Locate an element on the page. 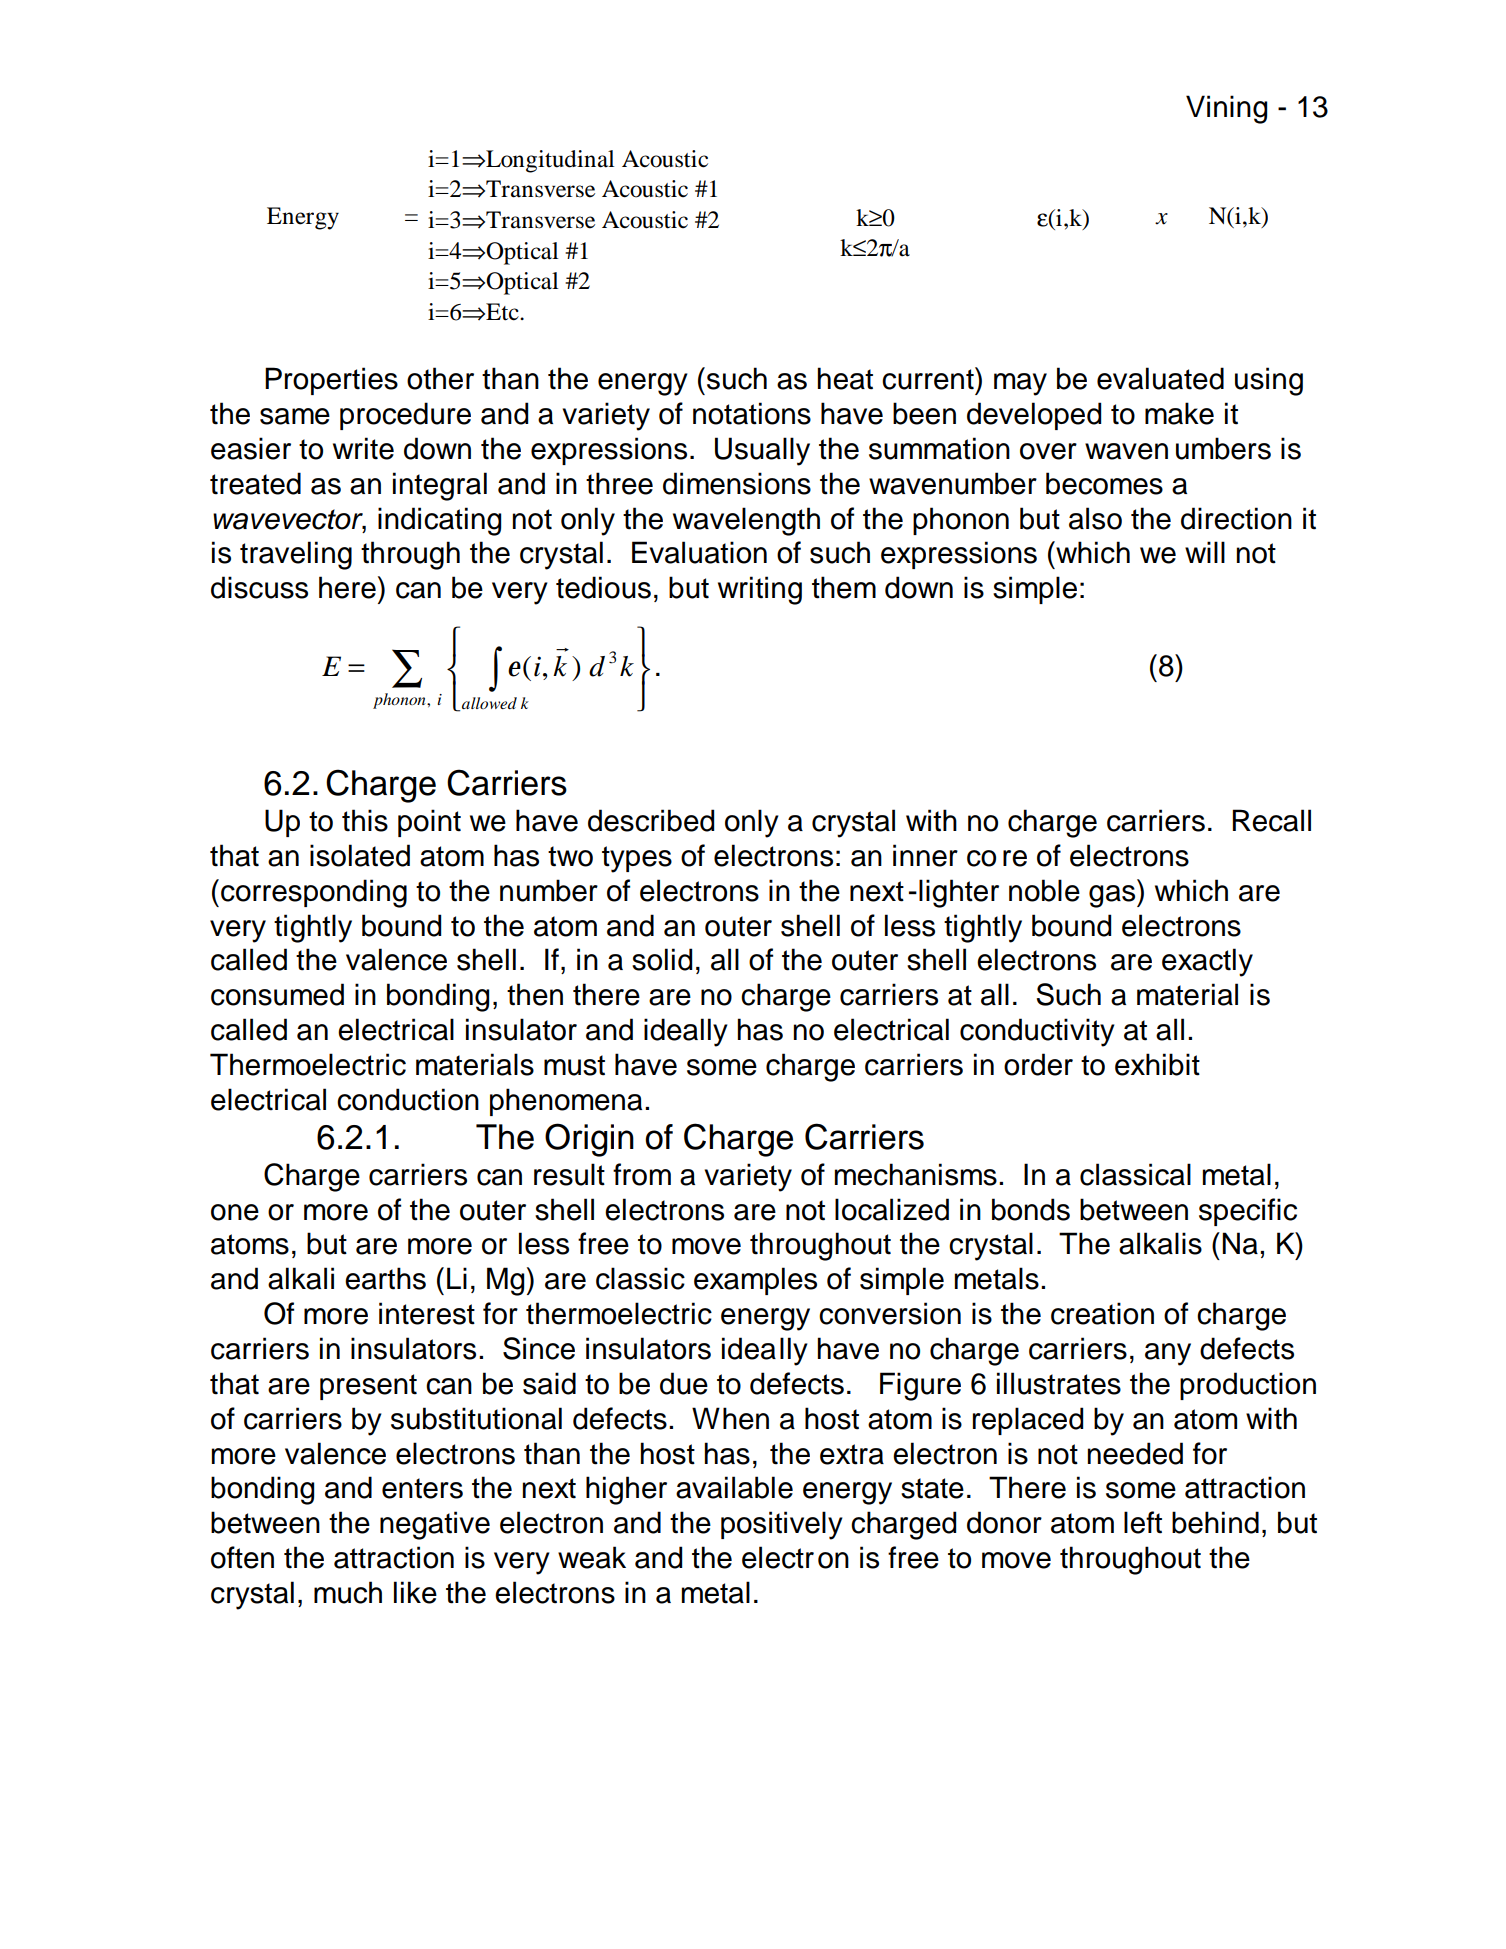  isolated is located at coordinates (360, 855).
